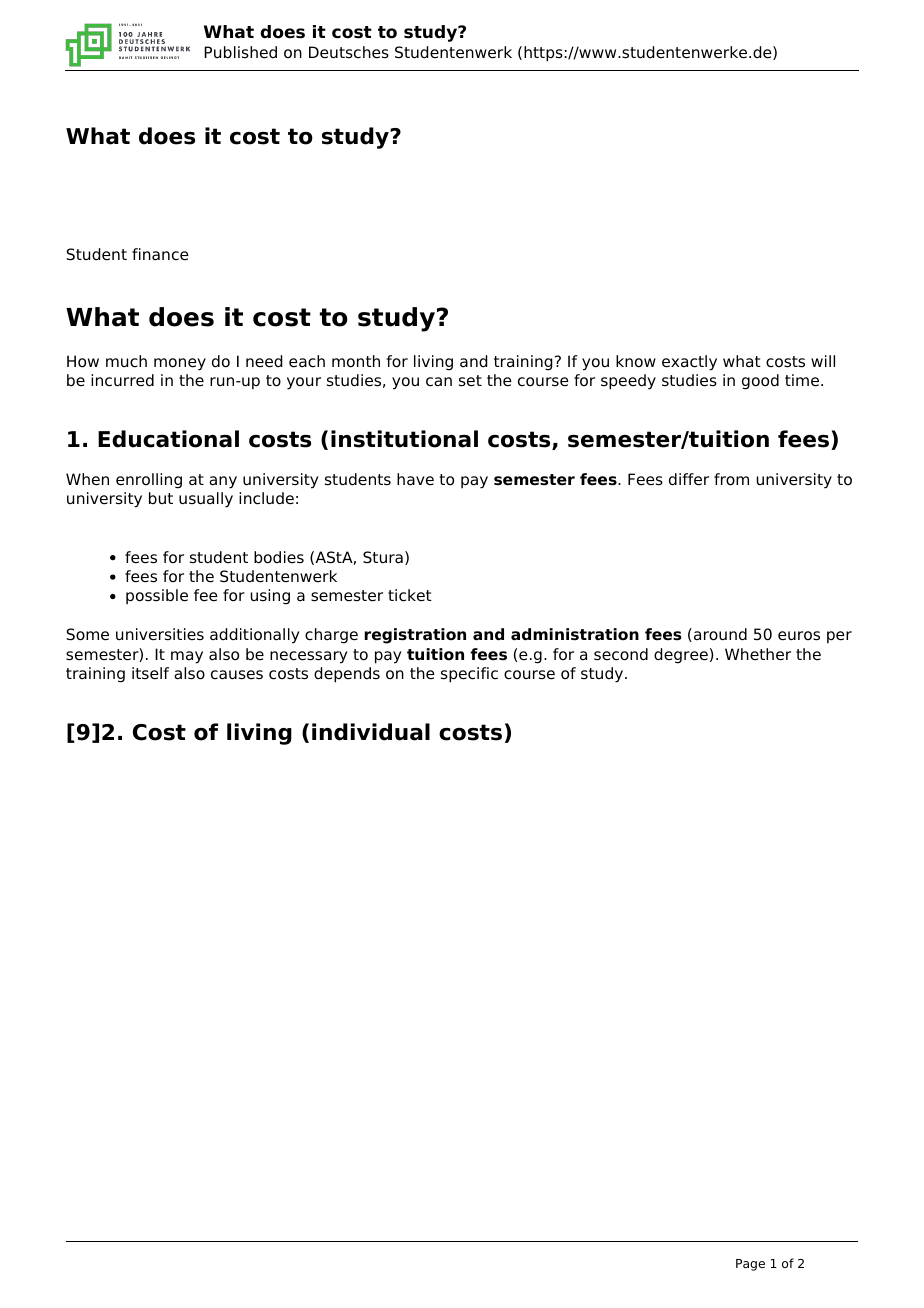 Image resolution: width=924 pixels, height=1308 pixels. I want to click on exactly, so click(689, 363).
